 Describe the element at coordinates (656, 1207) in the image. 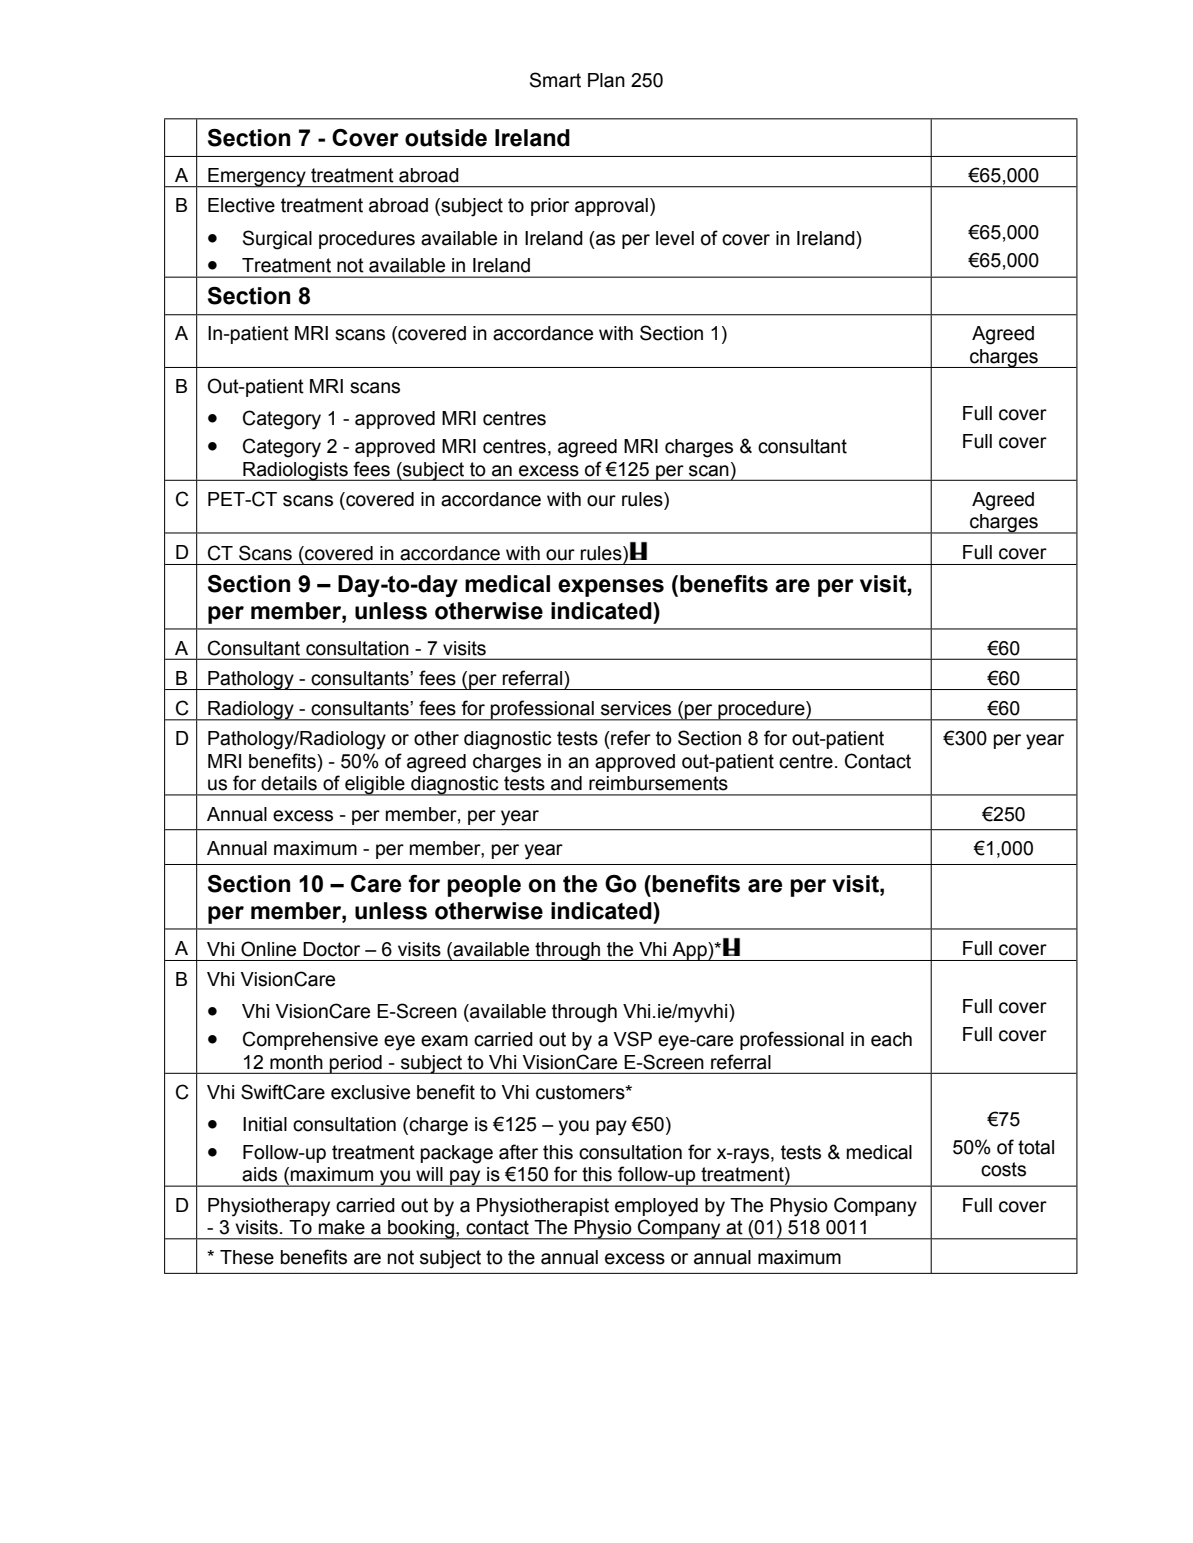

I see `employed` at that location.
